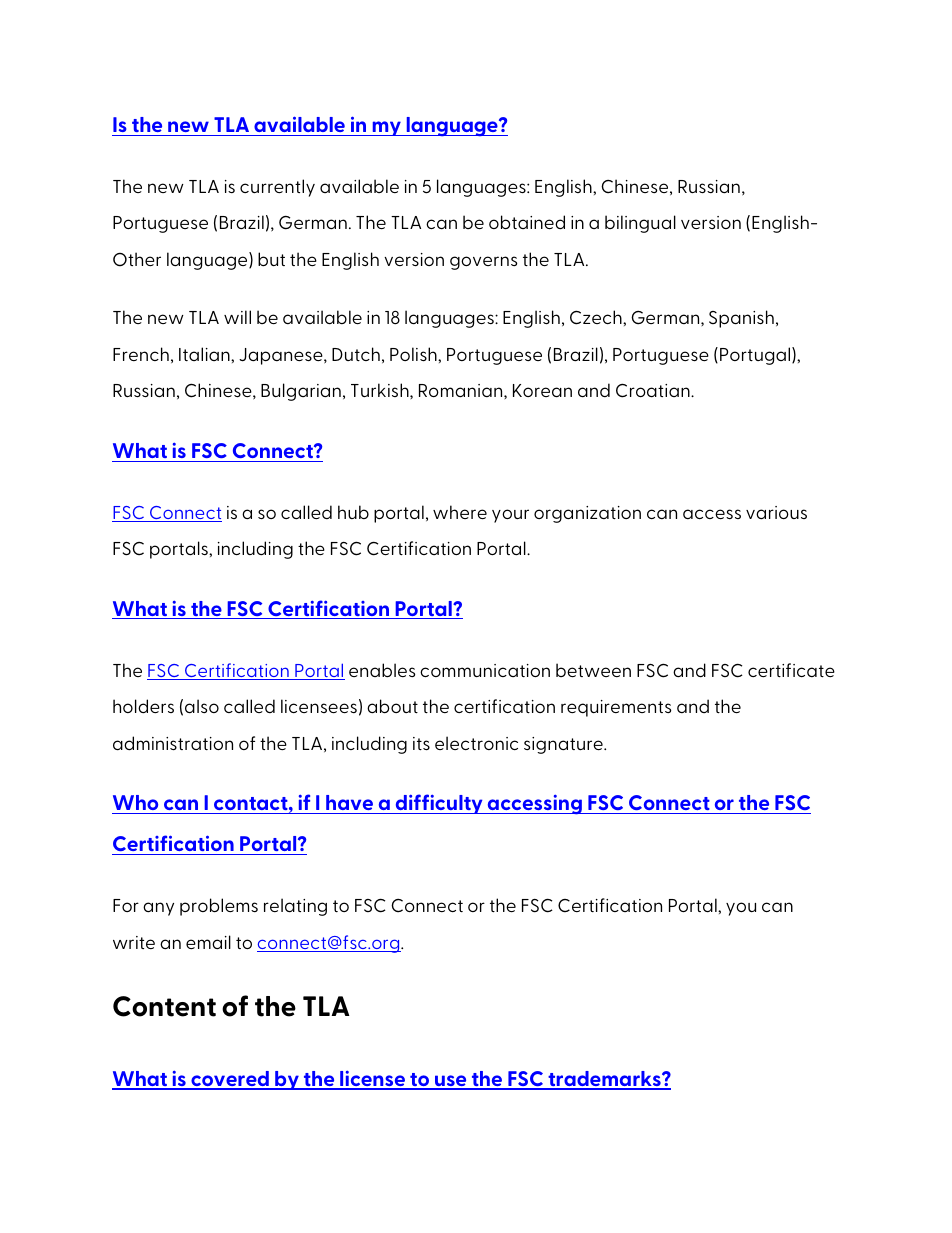 The width and height of the screenshot is (952, 1233). I want to click on signature, so click(564, 745).
